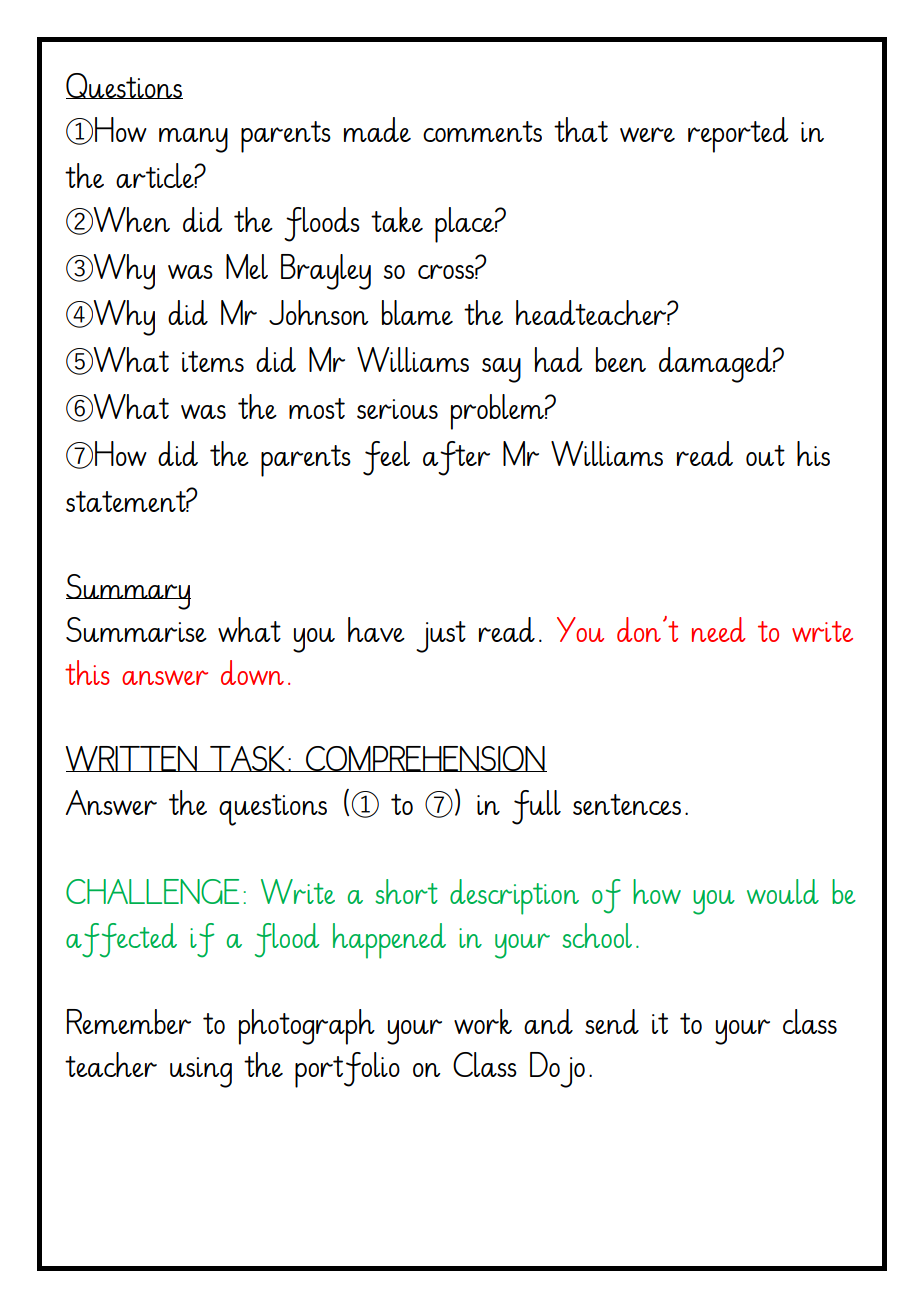 The image size is (924, 1308). What do you see at coordinates (765, 455) in the image?
I see `out` at bounding box center [765, 455].
